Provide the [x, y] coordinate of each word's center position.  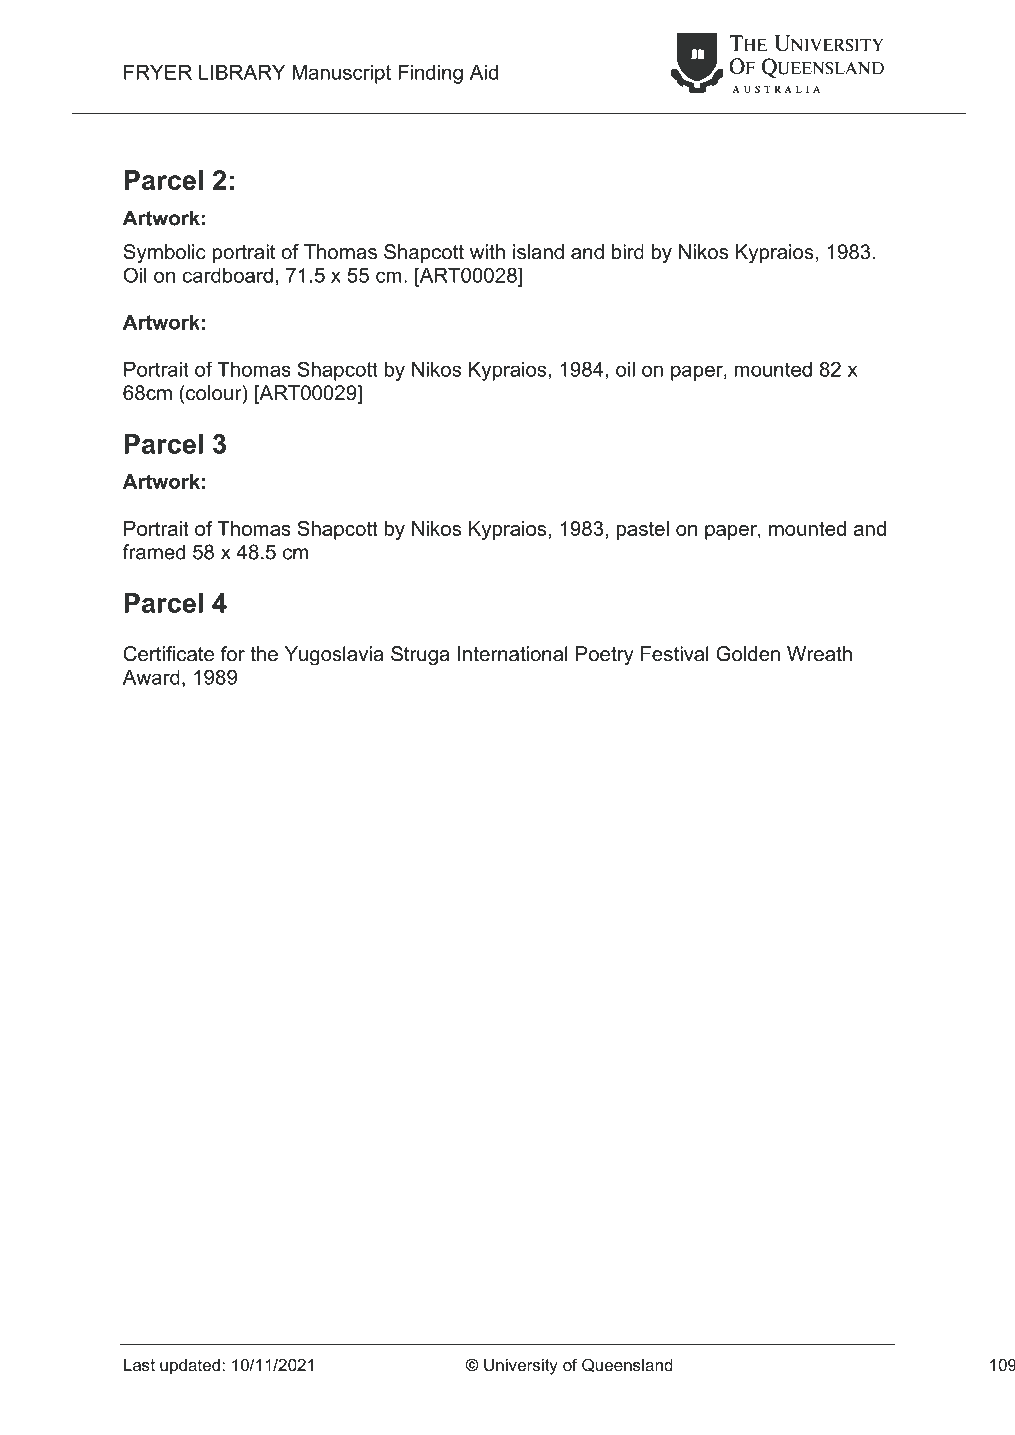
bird [628, 252]
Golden [748, 654]
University [521, 1367]
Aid [484, 72]
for [233, 654]
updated [190, 1367]
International [513, 654]
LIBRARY [242, 72]
